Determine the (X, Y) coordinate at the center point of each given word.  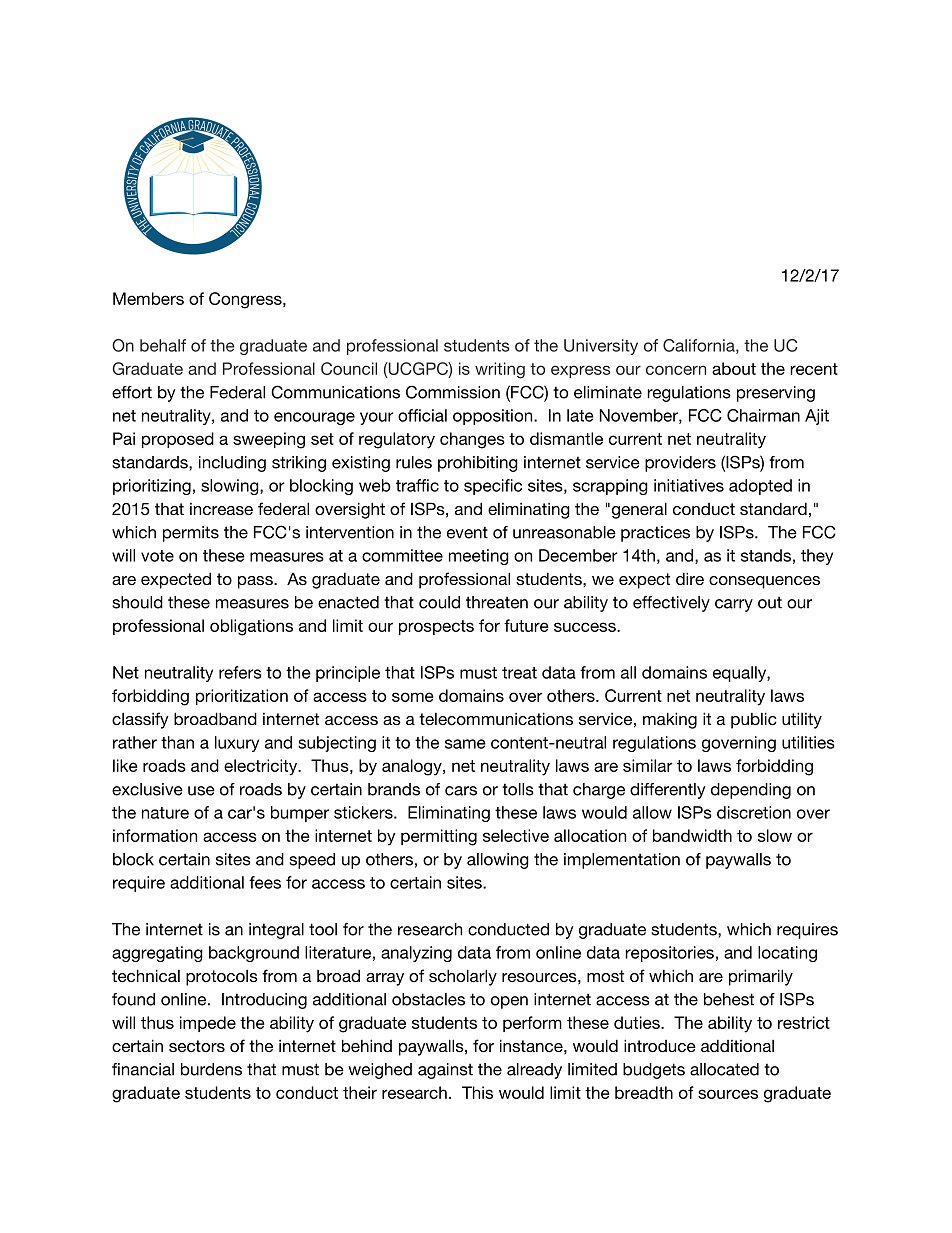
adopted (760, 487)
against (445, 1071)
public (754, 720)
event (467, 532)
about (734, 368)
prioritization (242, 697)
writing (500, 370)
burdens (211, 1069)
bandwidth (692, 835)
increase (221, 509)
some (413, 697)
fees (265, 882)
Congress (246, 300)
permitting (439, 837)
